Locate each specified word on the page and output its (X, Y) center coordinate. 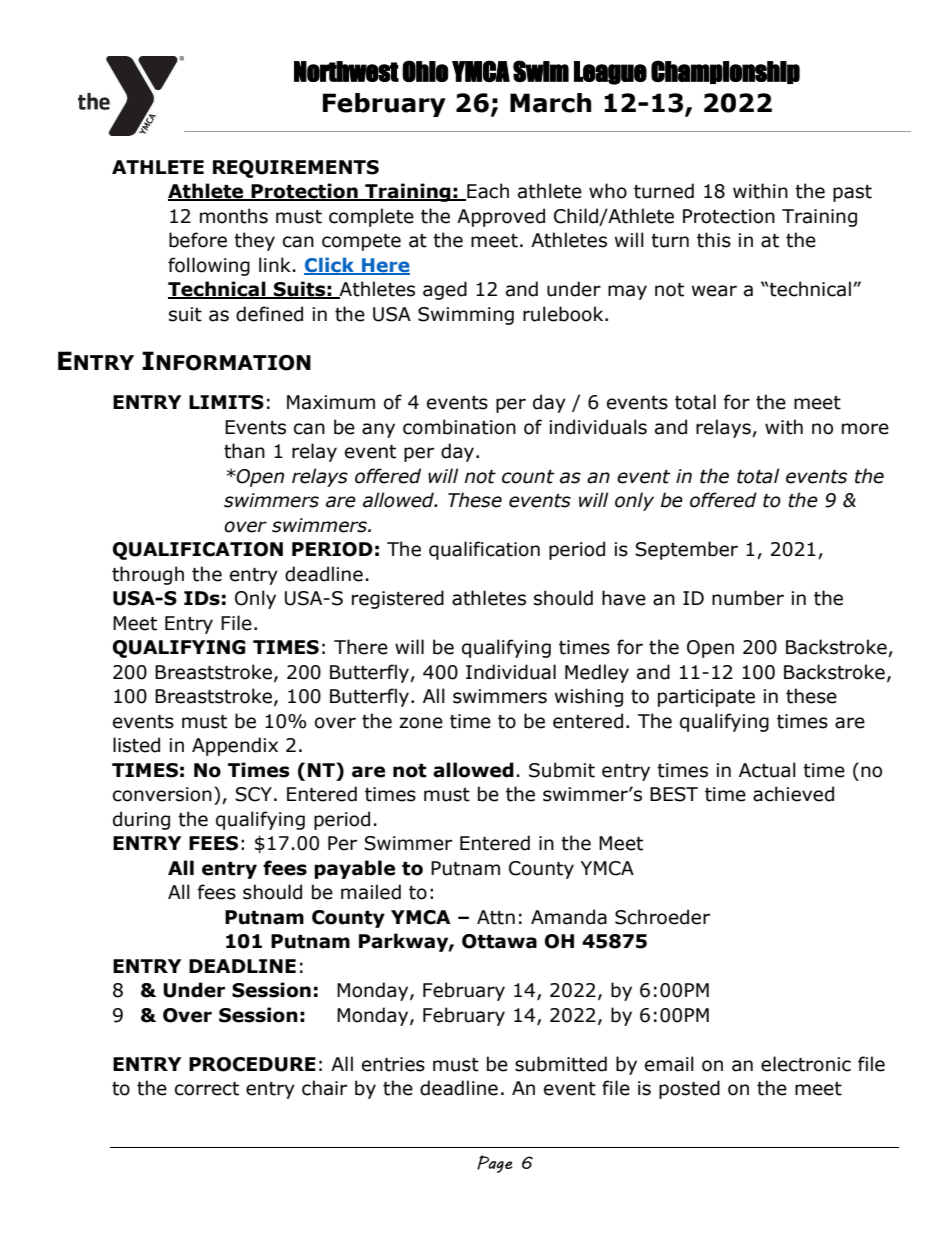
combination (459, 427)
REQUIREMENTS (296, 169)
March (551, 103)
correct (207, 1089)
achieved (793, 794)
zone (421, 723)
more (865, 429)
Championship (725, 72)
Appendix (235, 746)
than (244, 451)
